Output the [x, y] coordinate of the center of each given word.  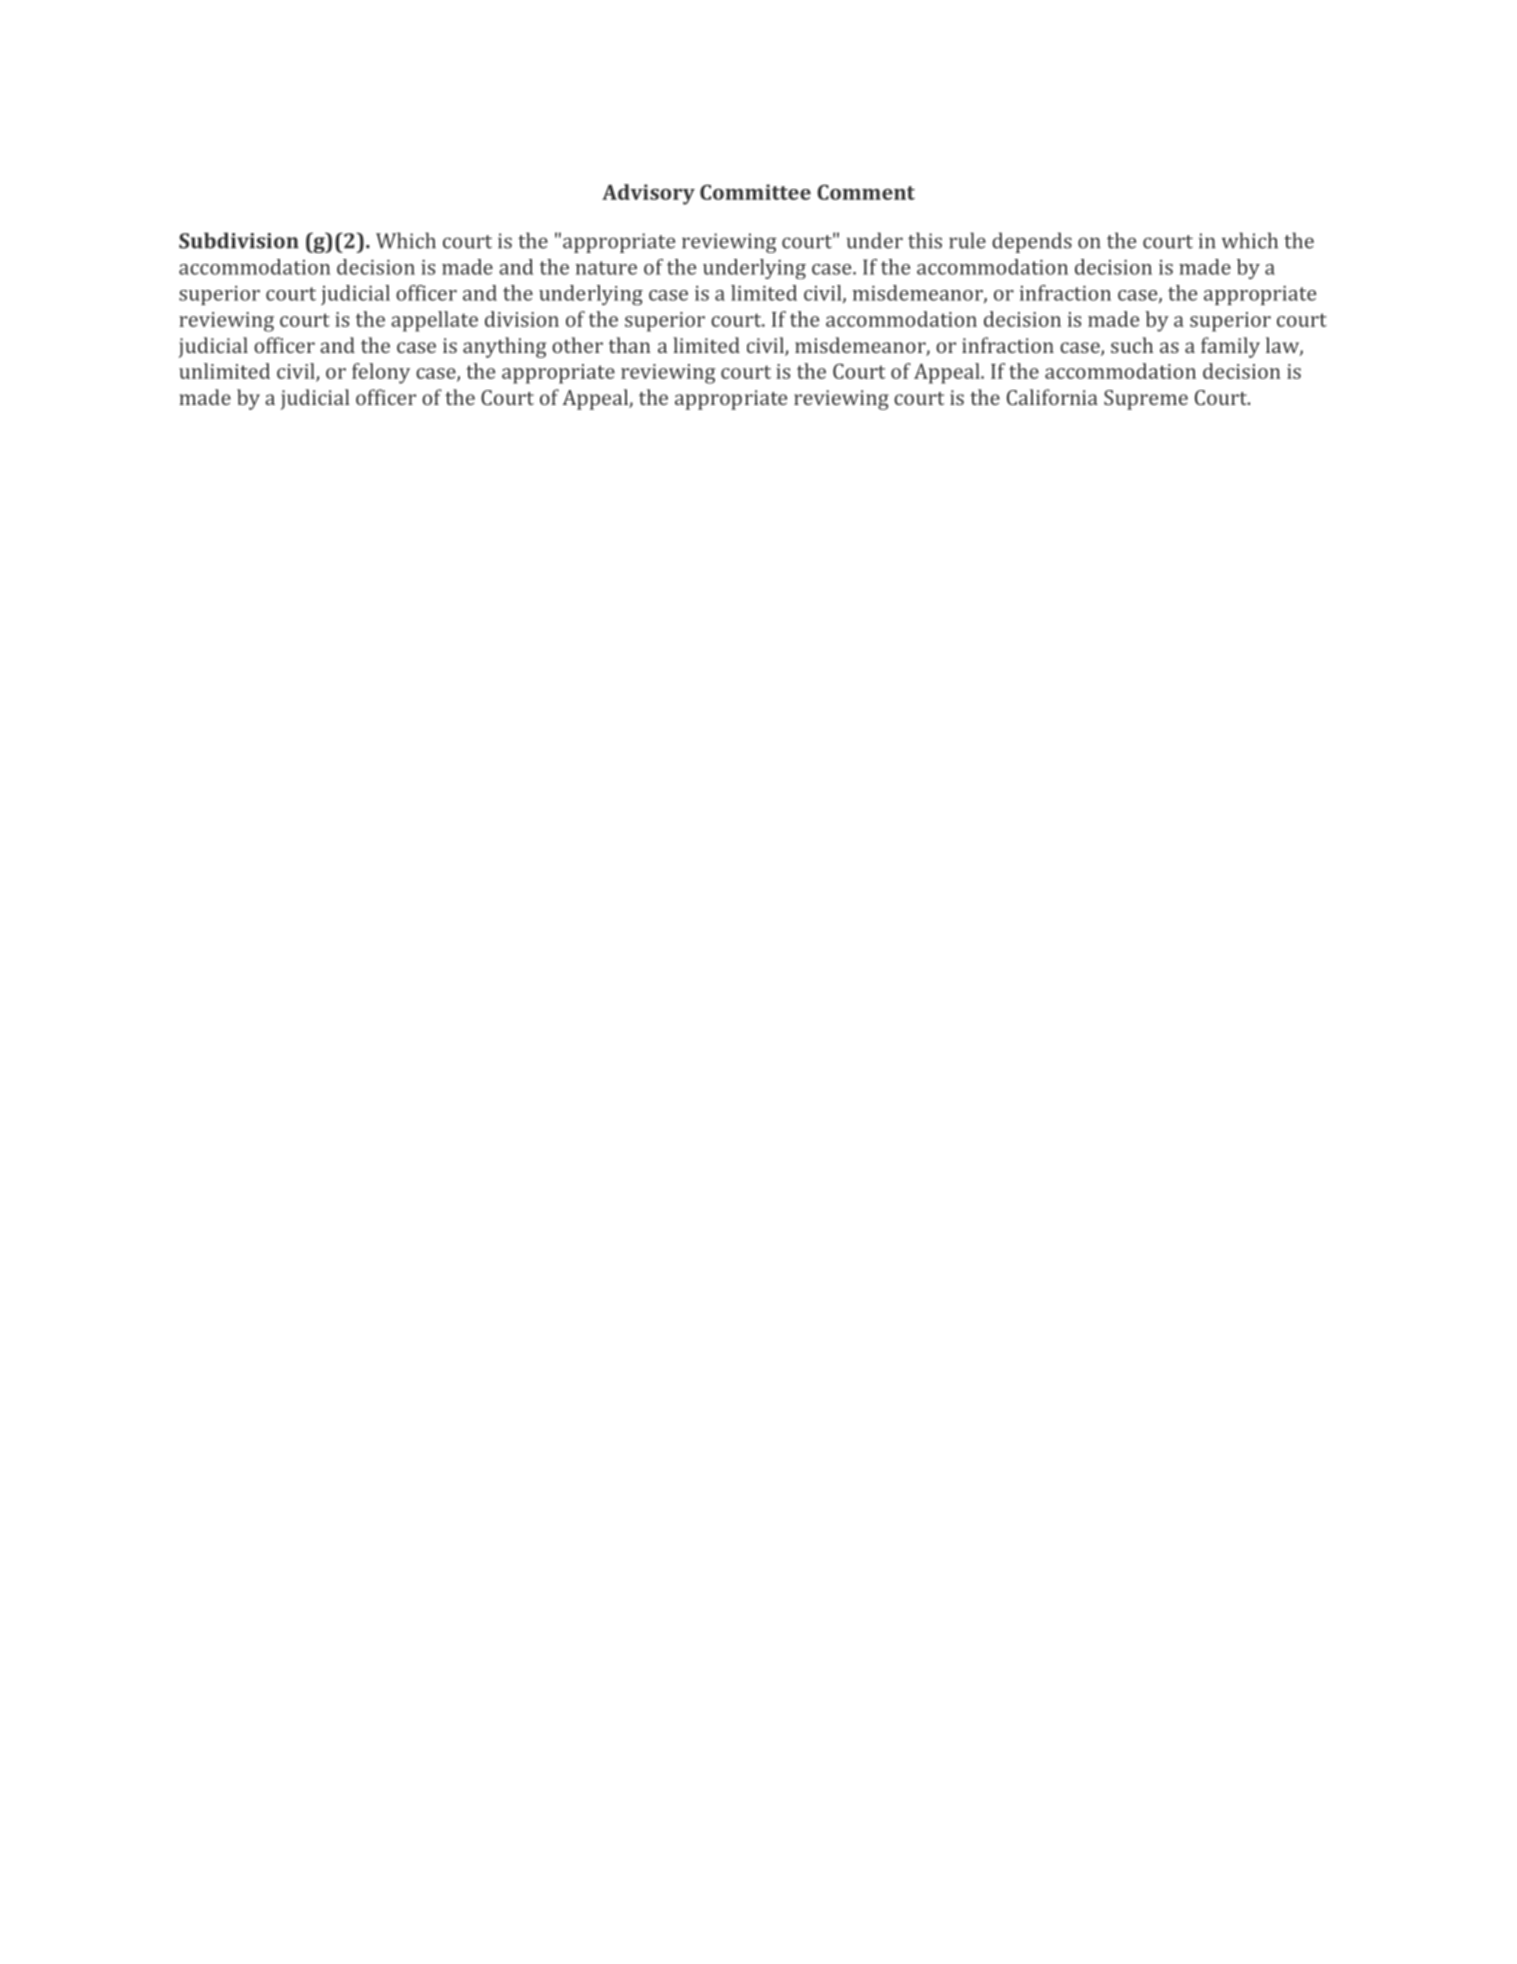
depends [1032, 242]
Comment [866, 192]
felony [381, 373]
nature [606, 268]
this [925, 240]
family [1230, 347]
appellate [434, 321]
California [1052, 397]
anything [504, 347]
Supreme [1146, 400]
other [577, 345]
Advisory [648, 194]
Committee [755, 192]
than [630, 345]
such [1132, 345]
